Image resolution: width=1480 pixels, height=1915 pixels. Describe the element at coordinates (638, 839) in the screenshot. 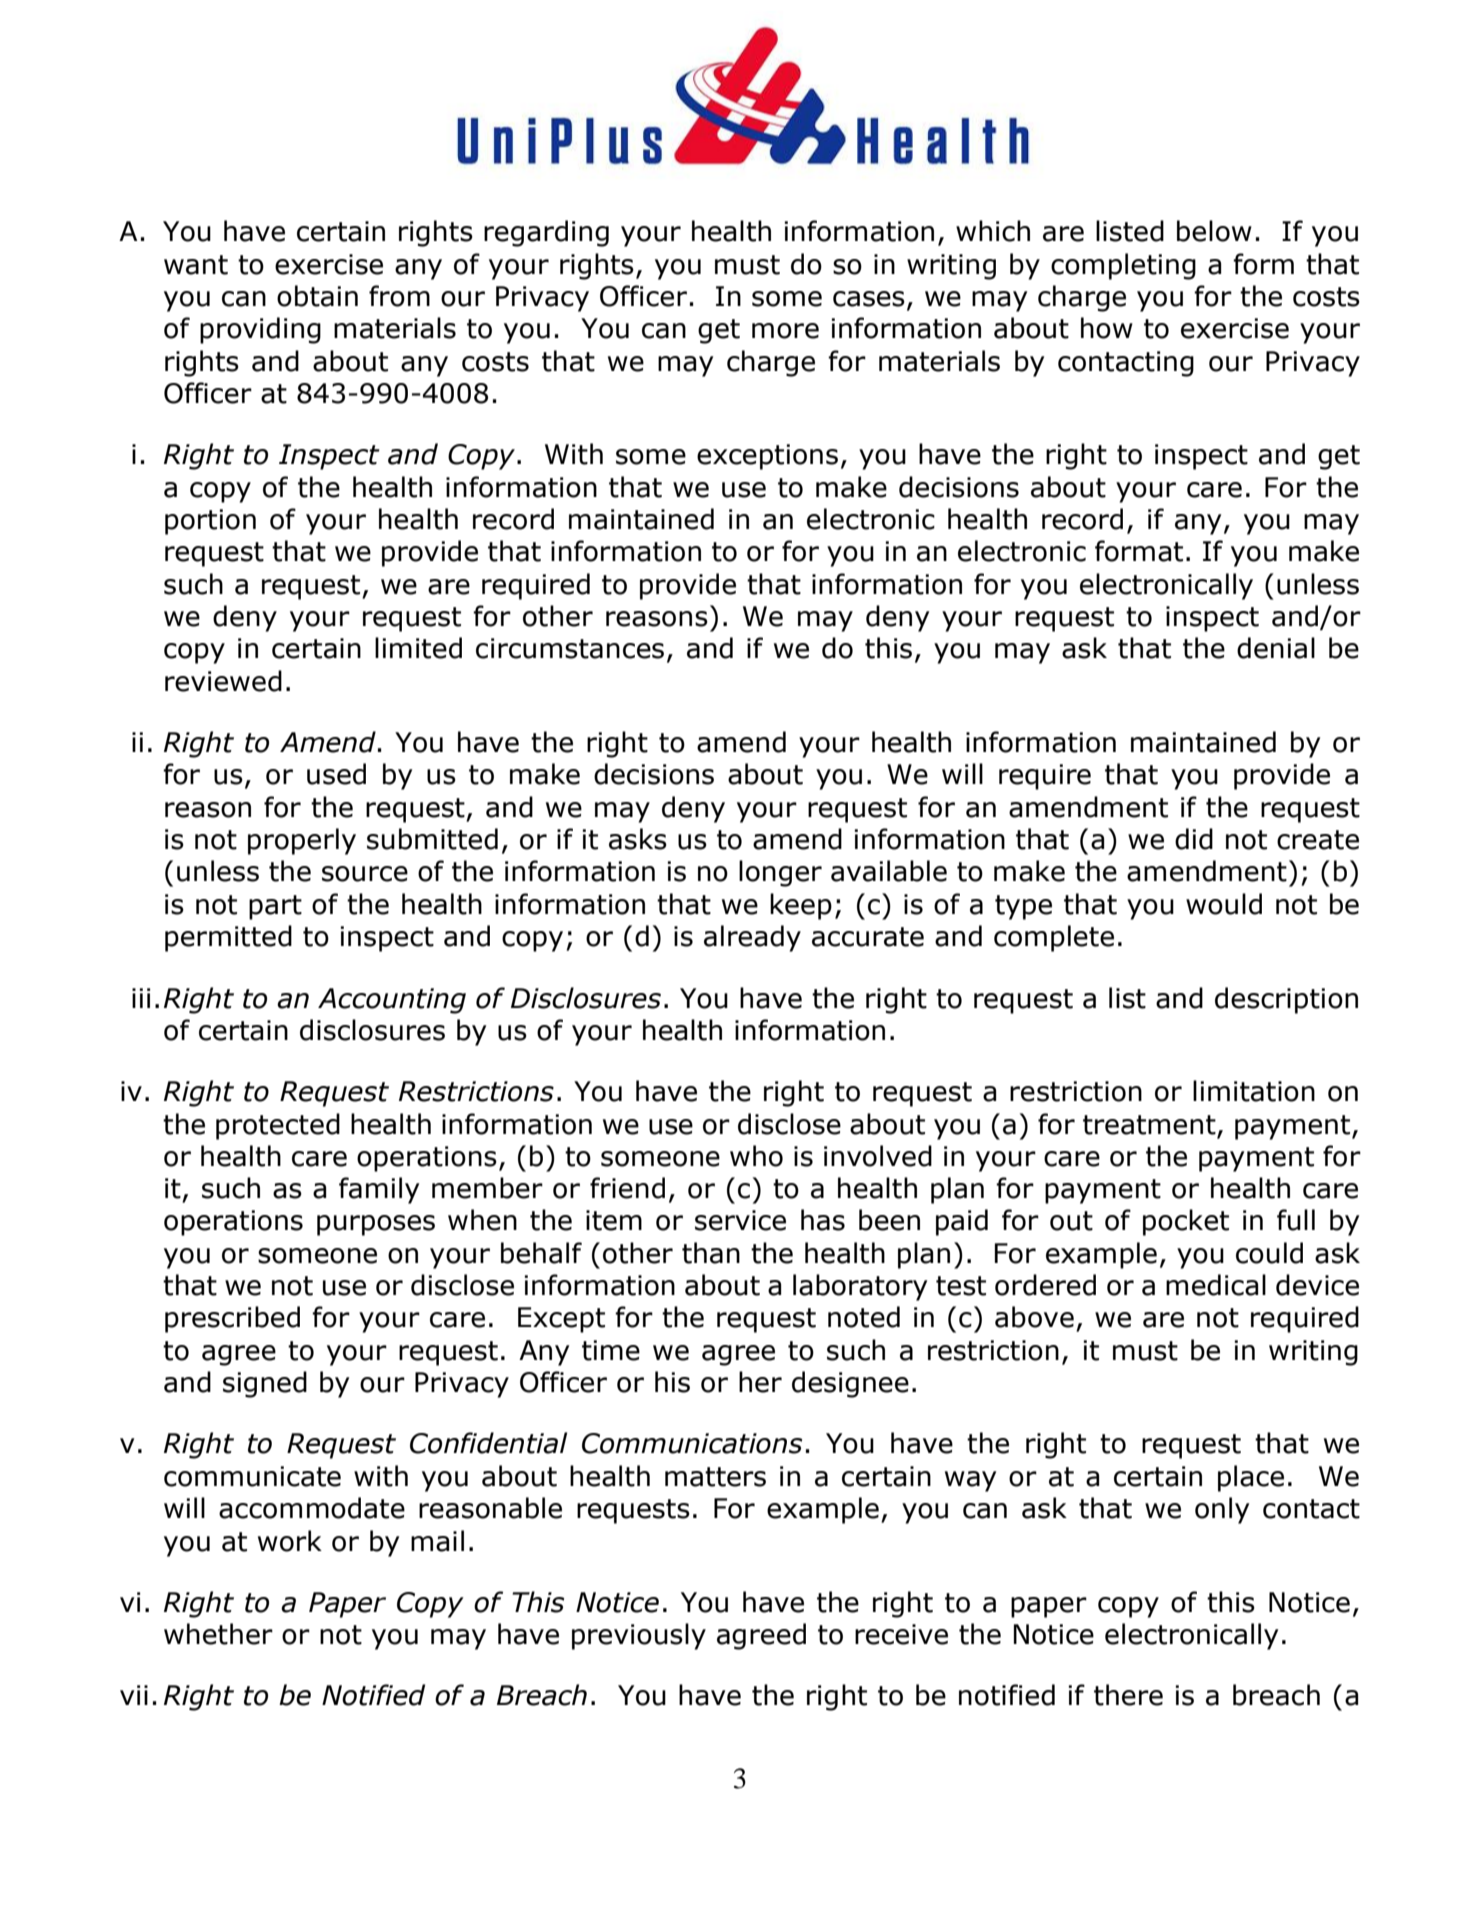

I see `asks` at that location.
